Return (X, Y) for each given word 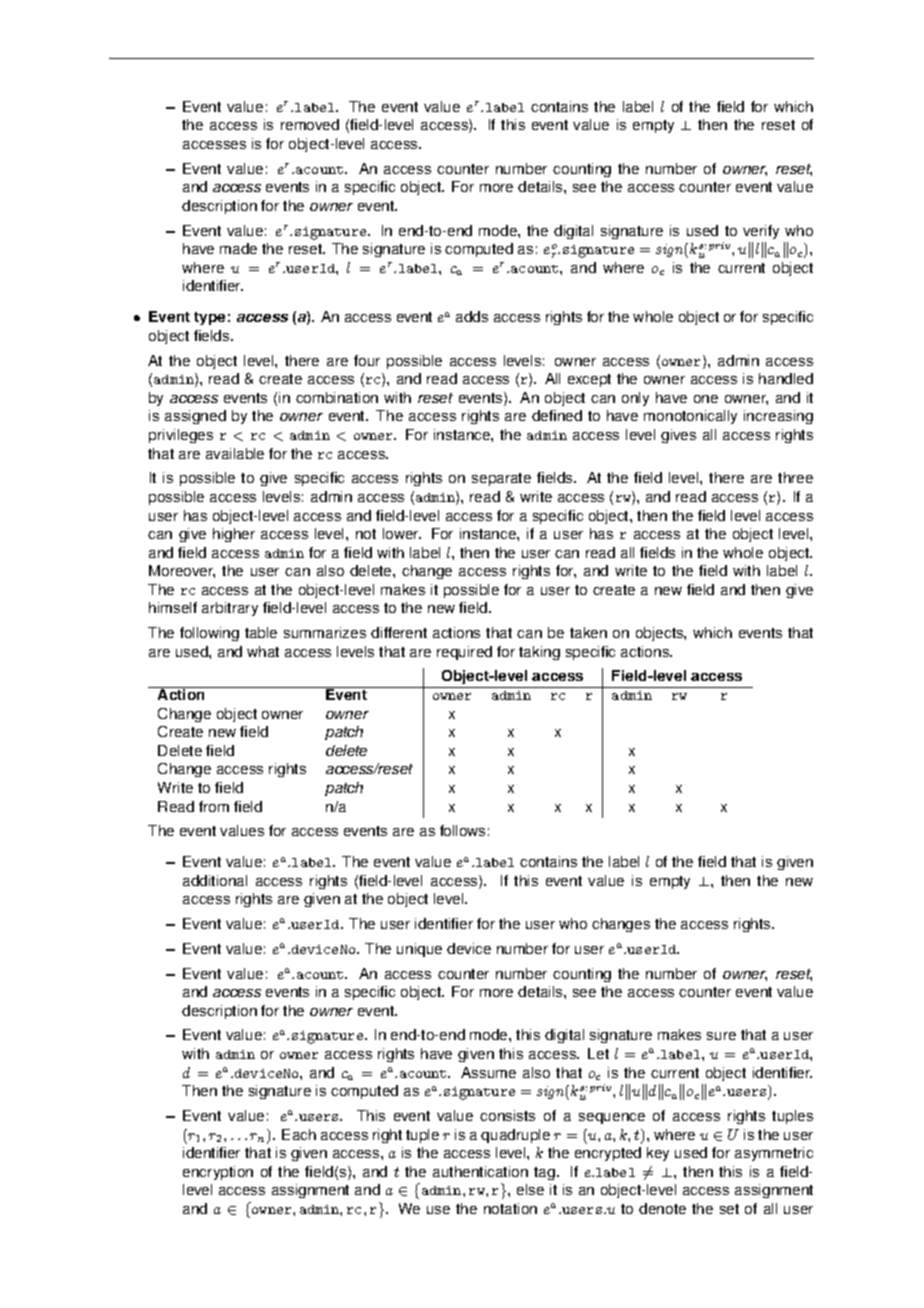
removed (310, 124)
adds (472, 316)
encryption (218, 1173)
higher (234, 535)
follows (462, 830)
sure (721, 1036)
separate (501, 479)
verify (761, 232)
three (795, 477)
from (214, 806)
